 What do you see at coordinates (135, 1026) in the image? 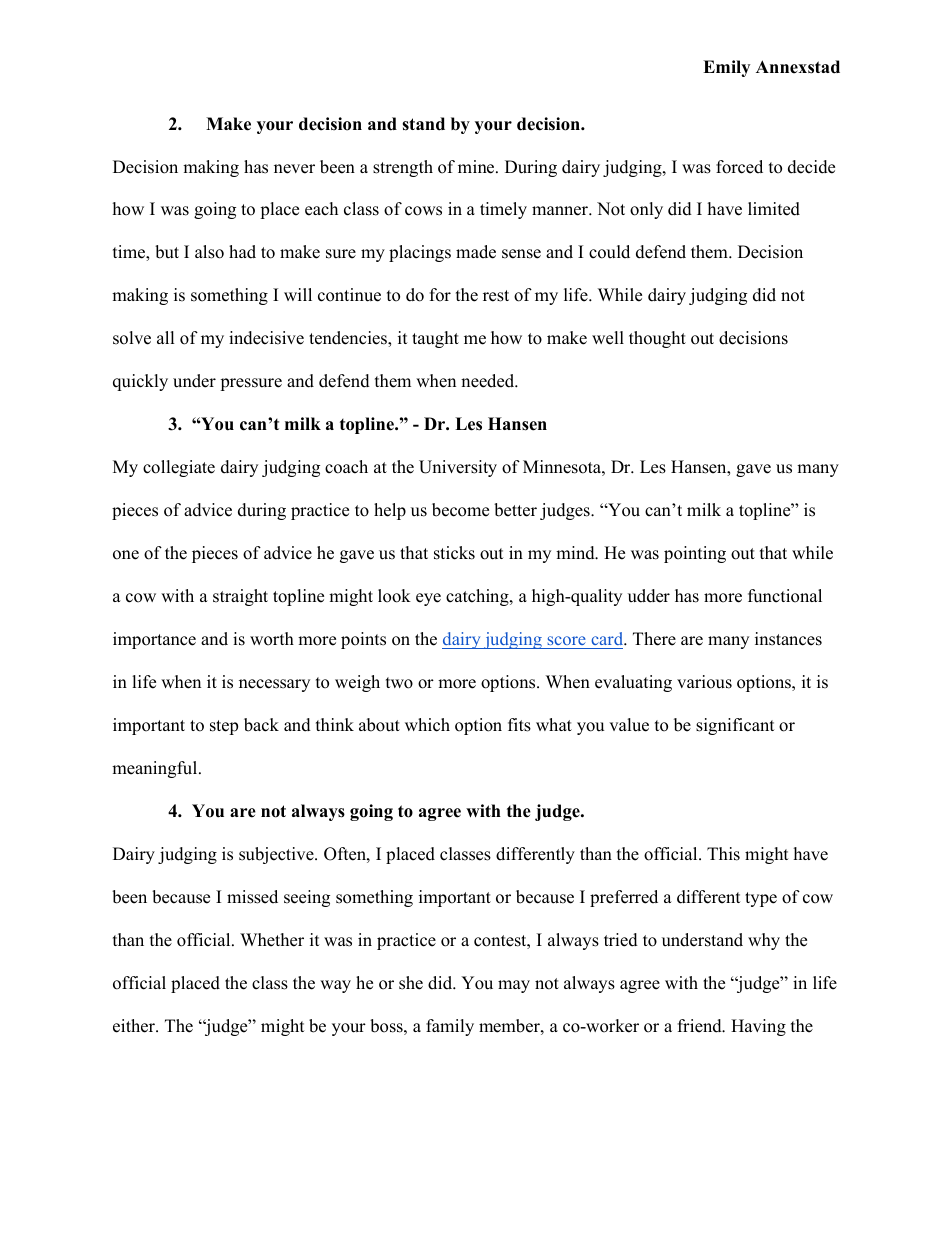
I see `either` at bounding box center [135, 1026].
